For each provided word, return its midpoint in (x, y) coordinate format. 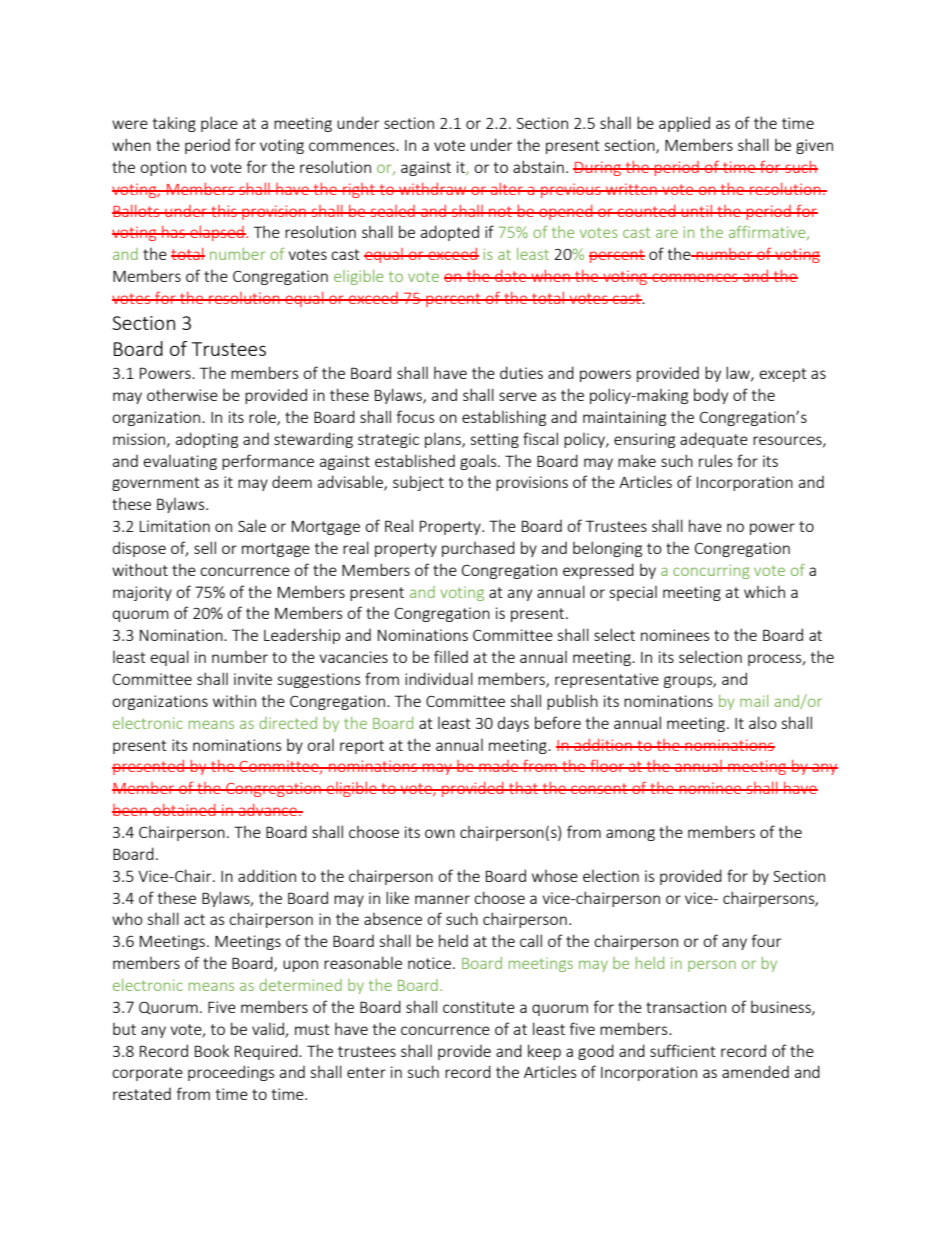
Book (212, 1050)
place (219, 124)
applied (684, 124)
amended (755, 1071)
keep (544, 1052)
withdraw (433, 189)
